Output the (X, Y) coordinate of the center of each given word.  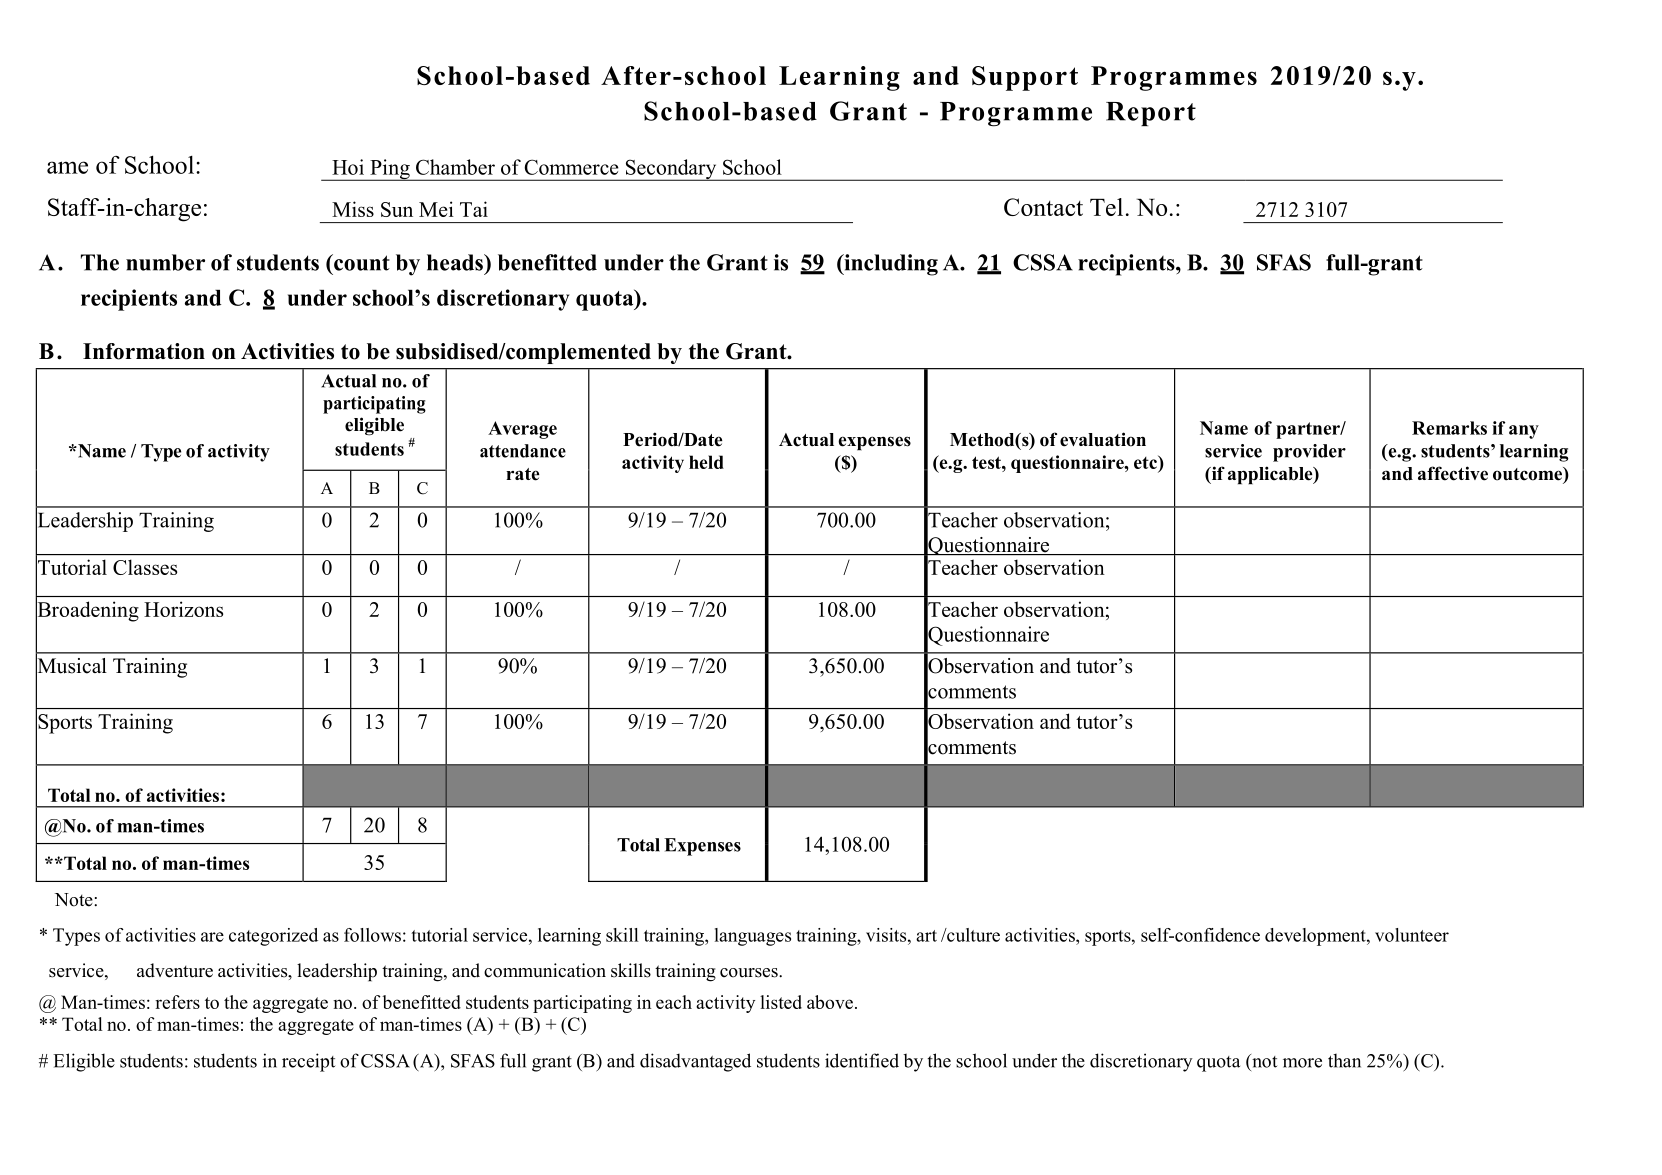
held (706, 462)
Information (144, 351)
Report (1151, 114)
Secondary (671, 170)
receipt (308, 1062)
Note (75, 900)
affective (1453, 473)
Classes (145, 567)
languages (753, 937)
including (890, 265)
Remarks (1449, 428)
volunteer (1412, 935)
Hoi (348, 167)
